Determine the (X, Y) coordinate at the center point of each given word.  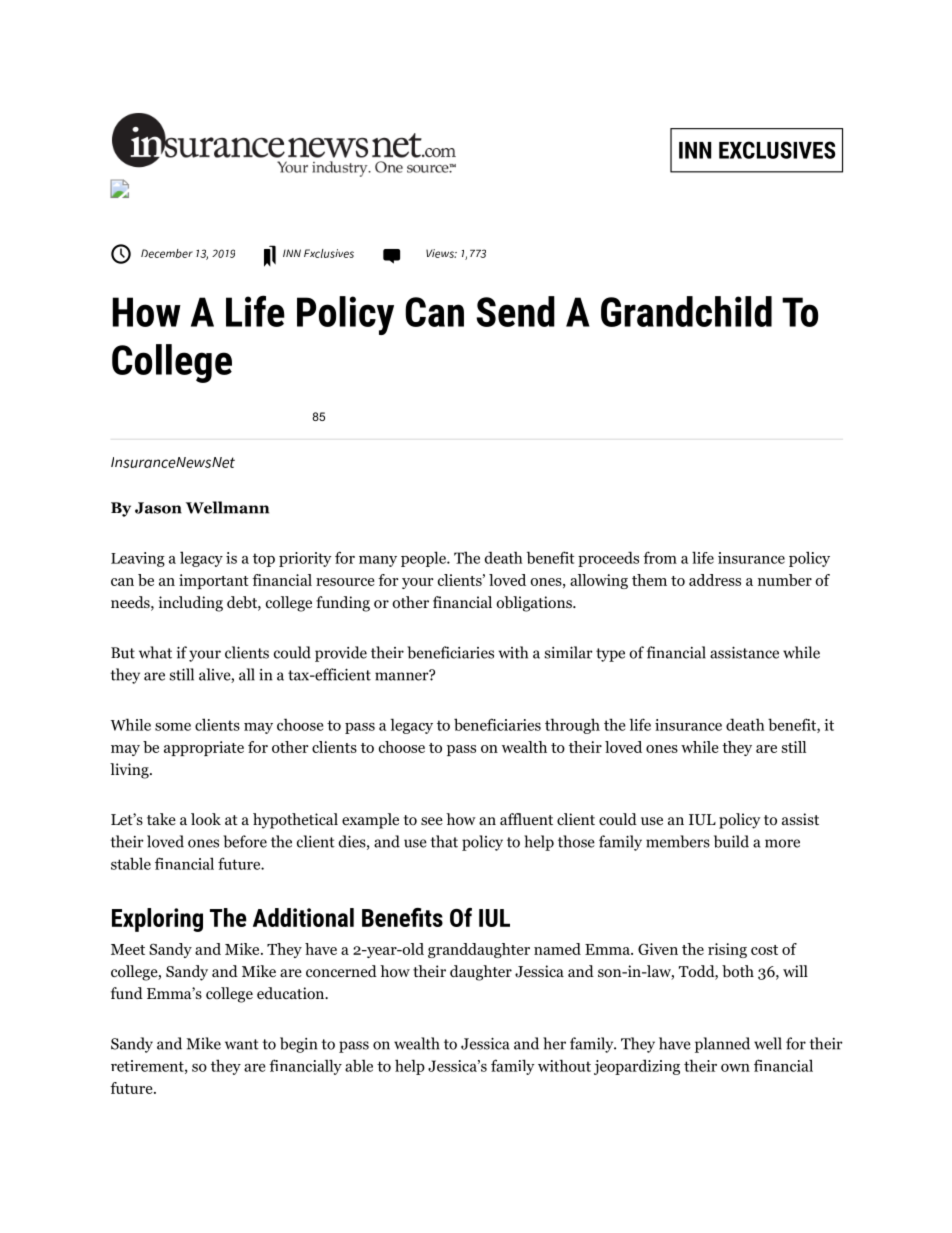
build (731, 841)
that (444, 841)
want (242, 1044)
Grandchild (686, 311)
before (245, 841)
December (167, 253)
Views (441, 253)
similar (569, 652)
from (660, 557)
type (610, 655)
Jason (158, 508)
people (424, 559)
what (155, 652)
